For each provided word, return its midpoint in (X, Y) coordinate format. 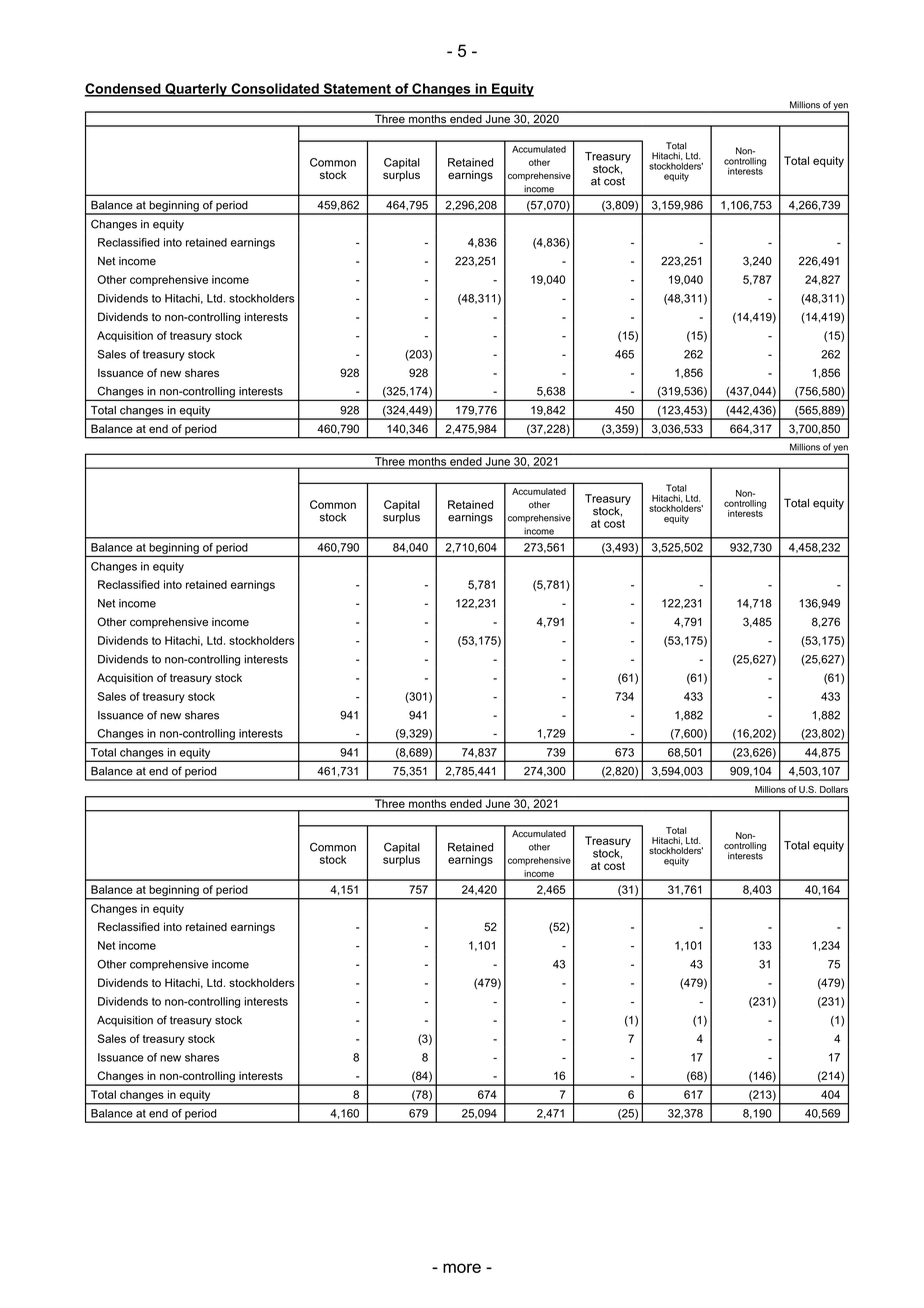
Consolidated (275, 89)
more (462, 1268)
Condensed (123, 89)
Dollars (834, 789)
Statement (357, 89)
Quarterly (196, 90)
